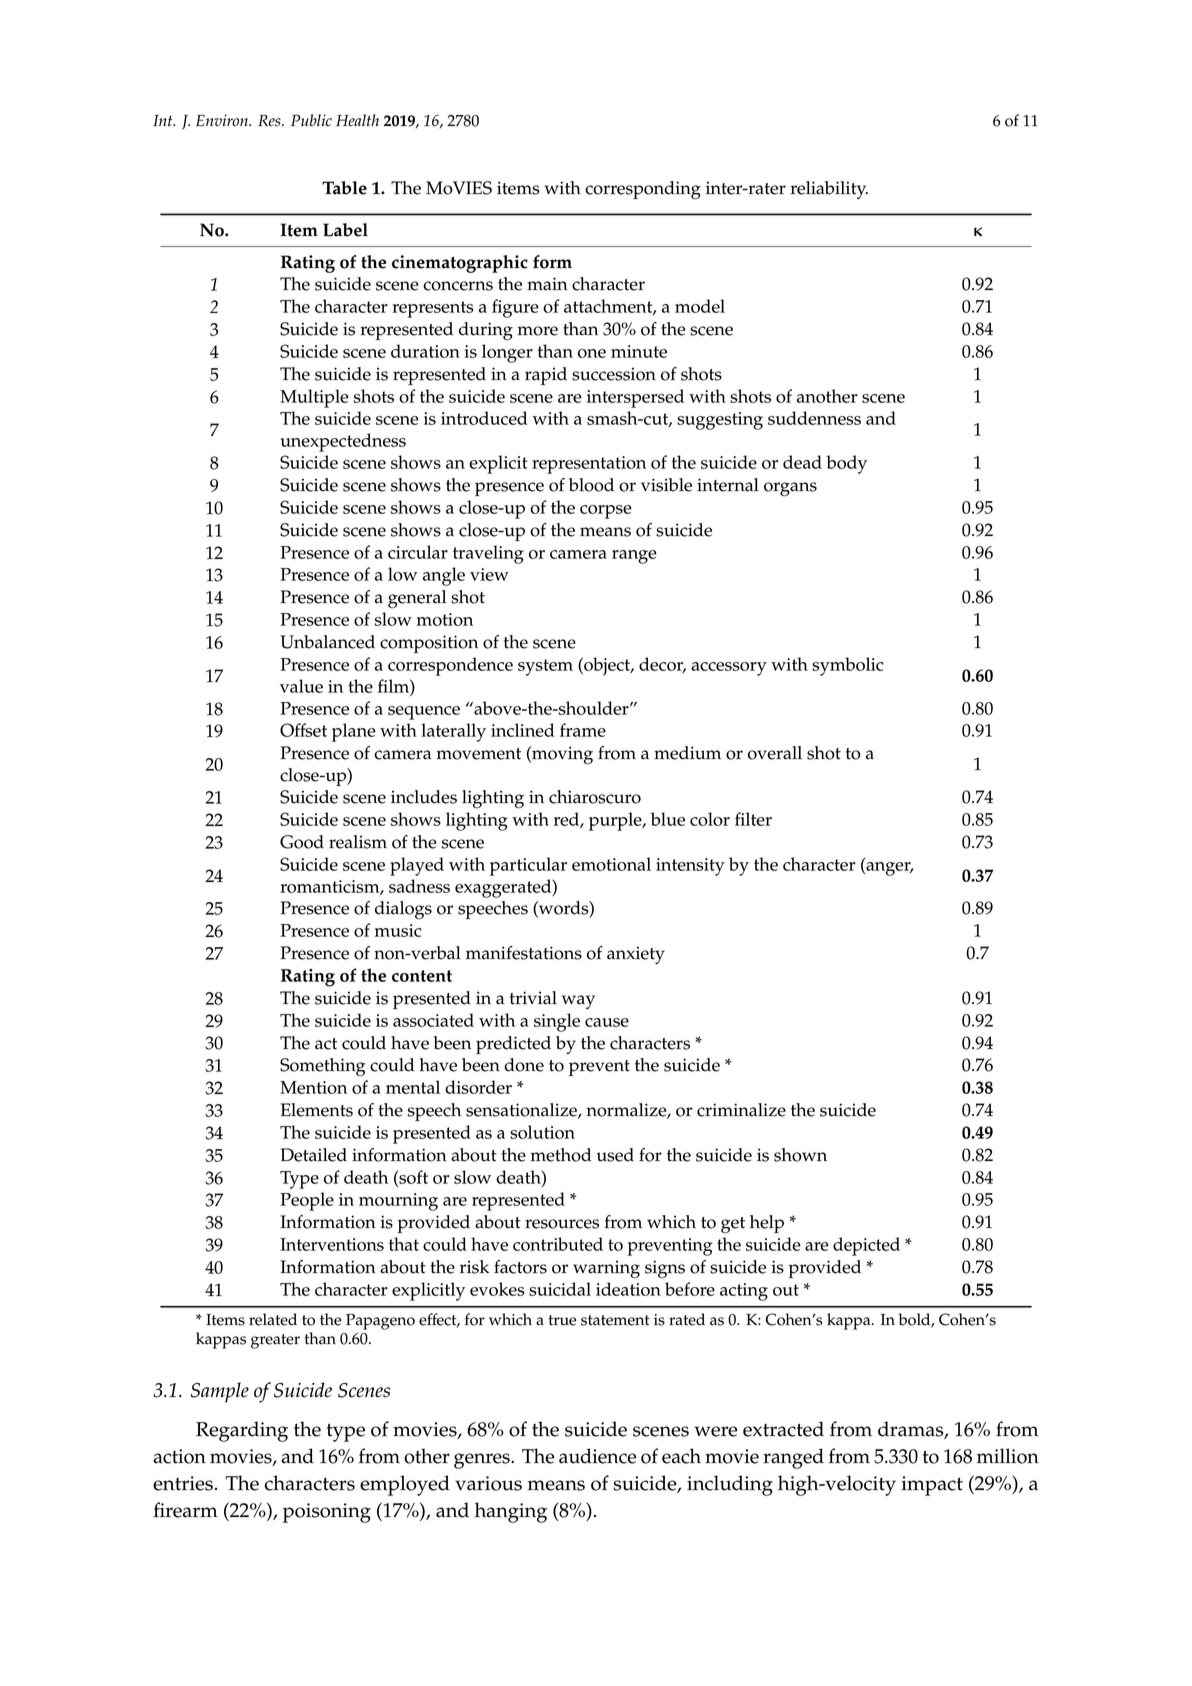 The height and width of the screenshot is (1686, 1192). Describe the element at coordinates (595, 797) in the screenshot. I see `chiaroscuro` at that location.
